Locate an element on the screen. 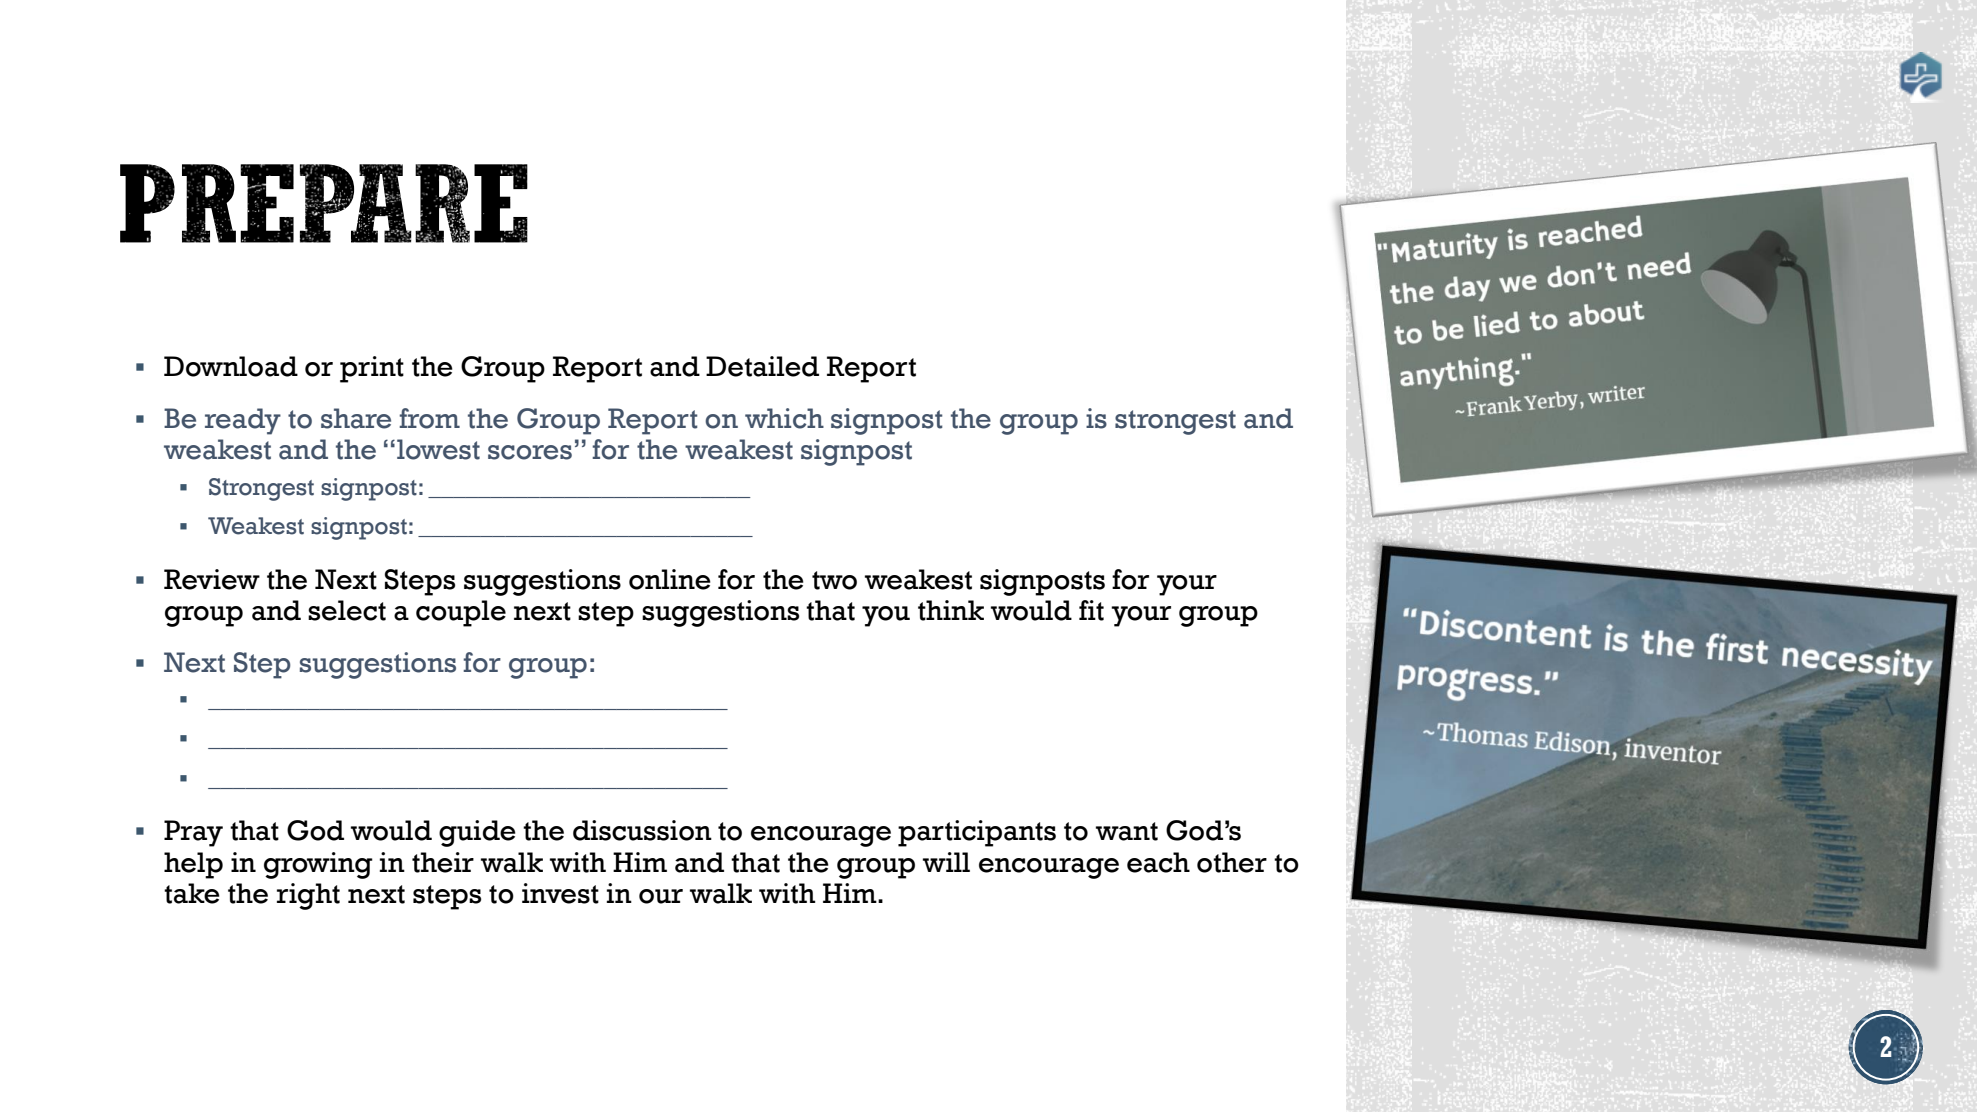 The image size is (1977, 1112). Pray is located at coordinates (193, 833).
